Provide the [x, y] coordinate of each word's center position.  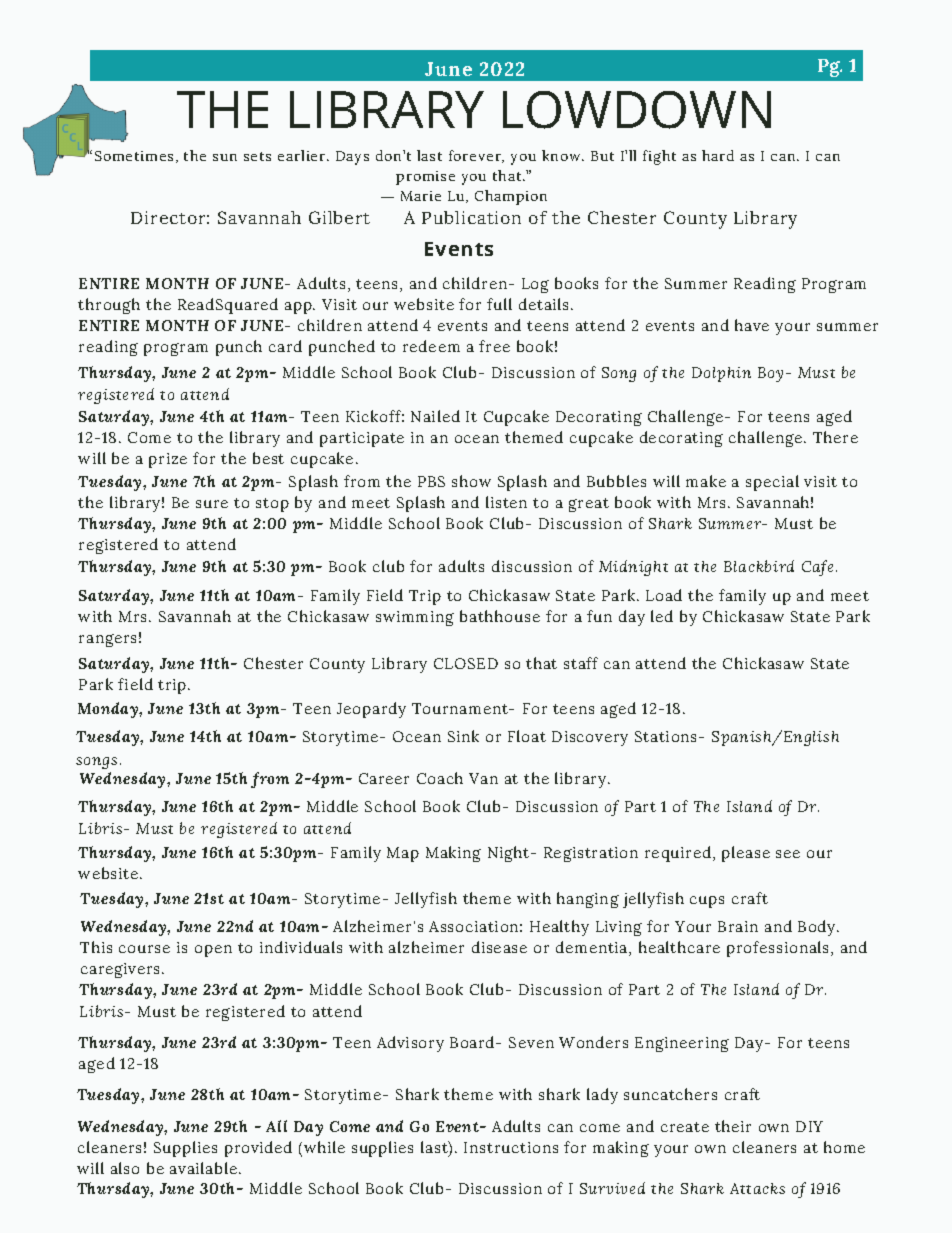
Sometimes [134, 156]
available [203, 1168]
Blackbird [759, 566]
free [494, 346]
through [109, 306]
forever [476, 156]
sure [212, 504]
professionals [779, 949]
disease [499, 947]
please [746, 854]
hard [718, 155]
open [213, 951]
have [752, 325]
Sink [463, 736]
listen [506, 502]
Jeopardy [371, 710]
